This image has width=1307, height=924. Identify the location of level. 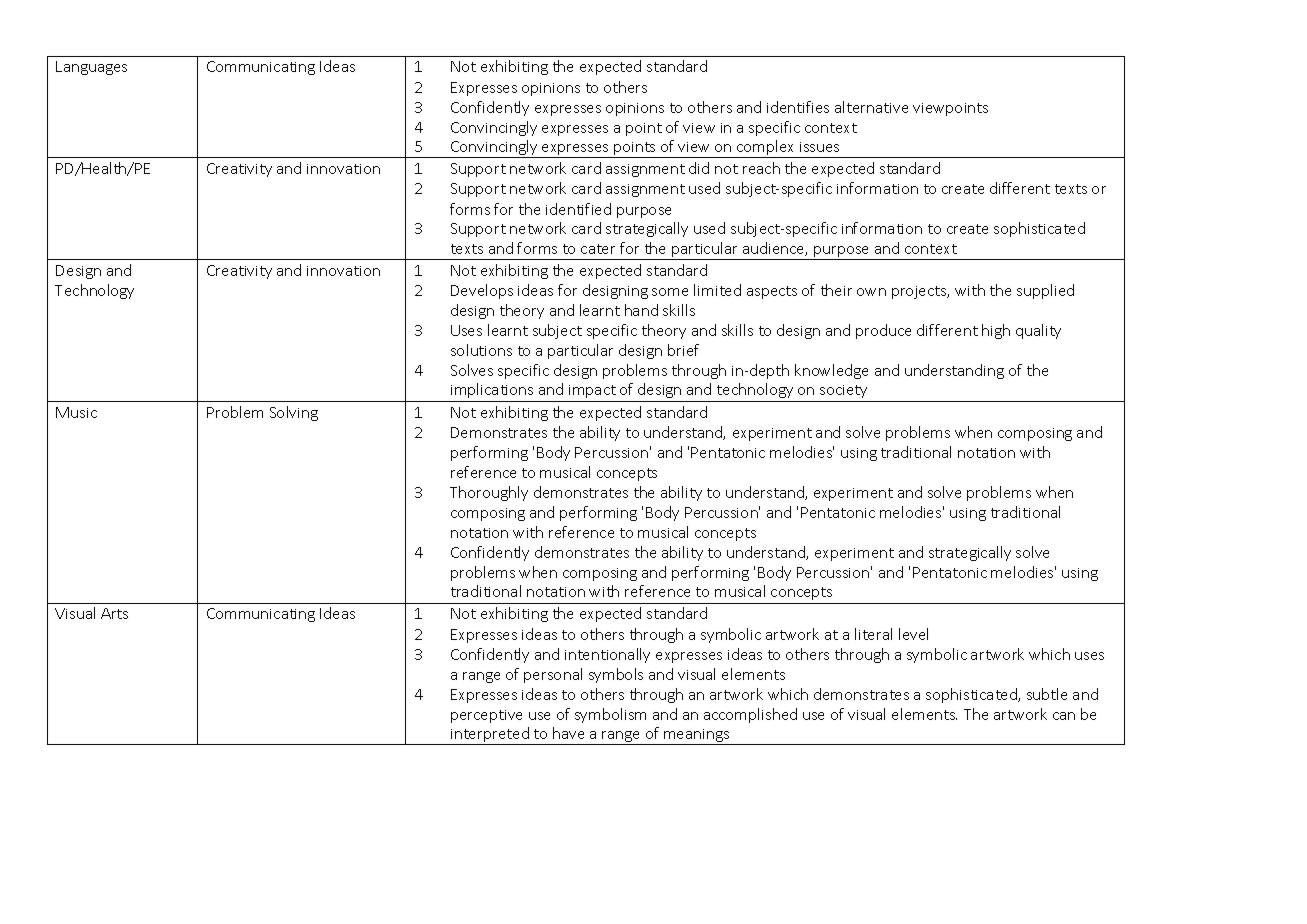
(913, 634).
